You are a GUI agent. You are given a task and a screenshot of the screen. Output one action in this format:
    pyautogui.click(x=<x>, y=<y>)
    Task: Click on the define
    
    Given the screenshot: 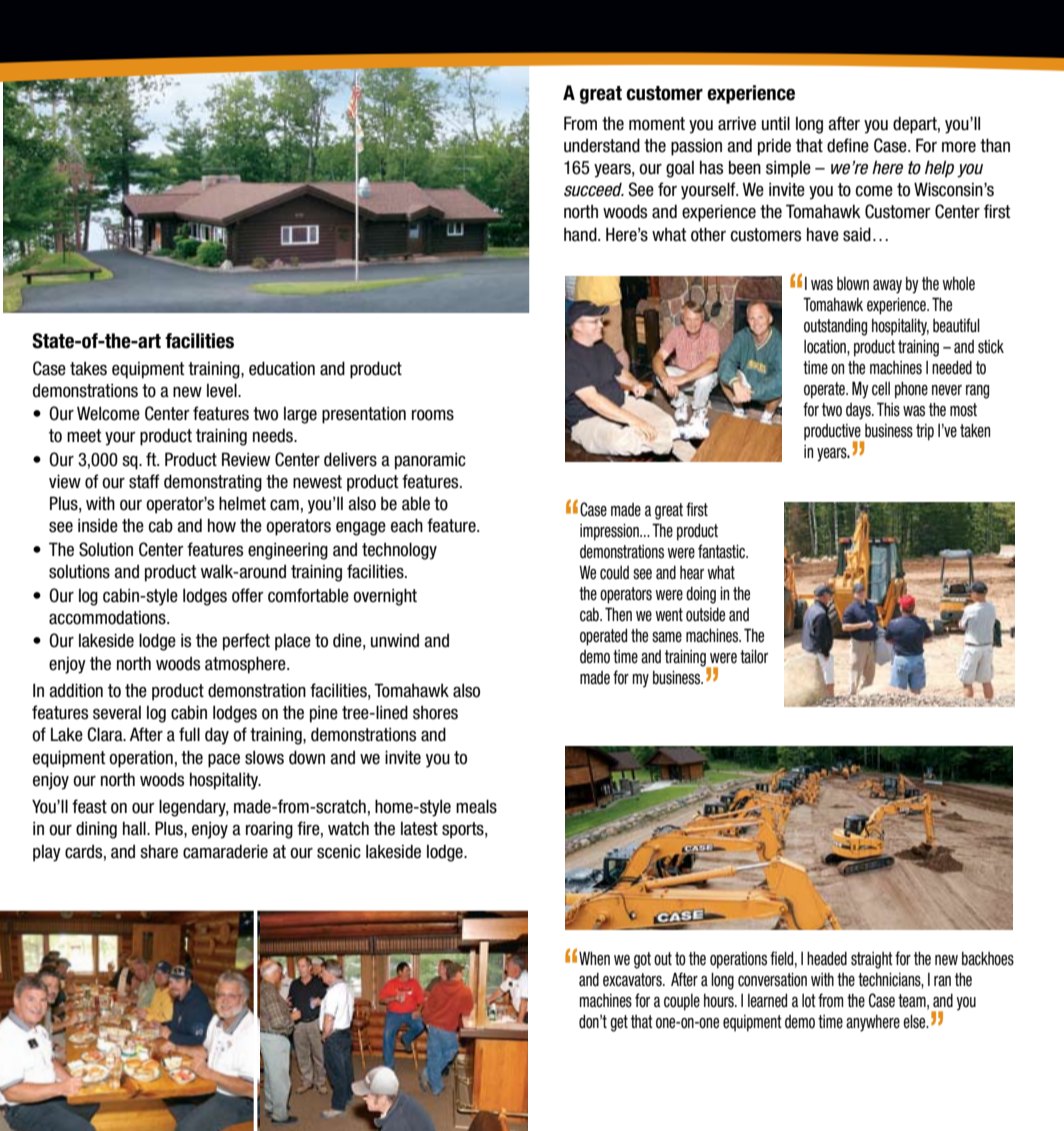 What is the action you would take?
    pyautogui.click(x=848, y=145)
